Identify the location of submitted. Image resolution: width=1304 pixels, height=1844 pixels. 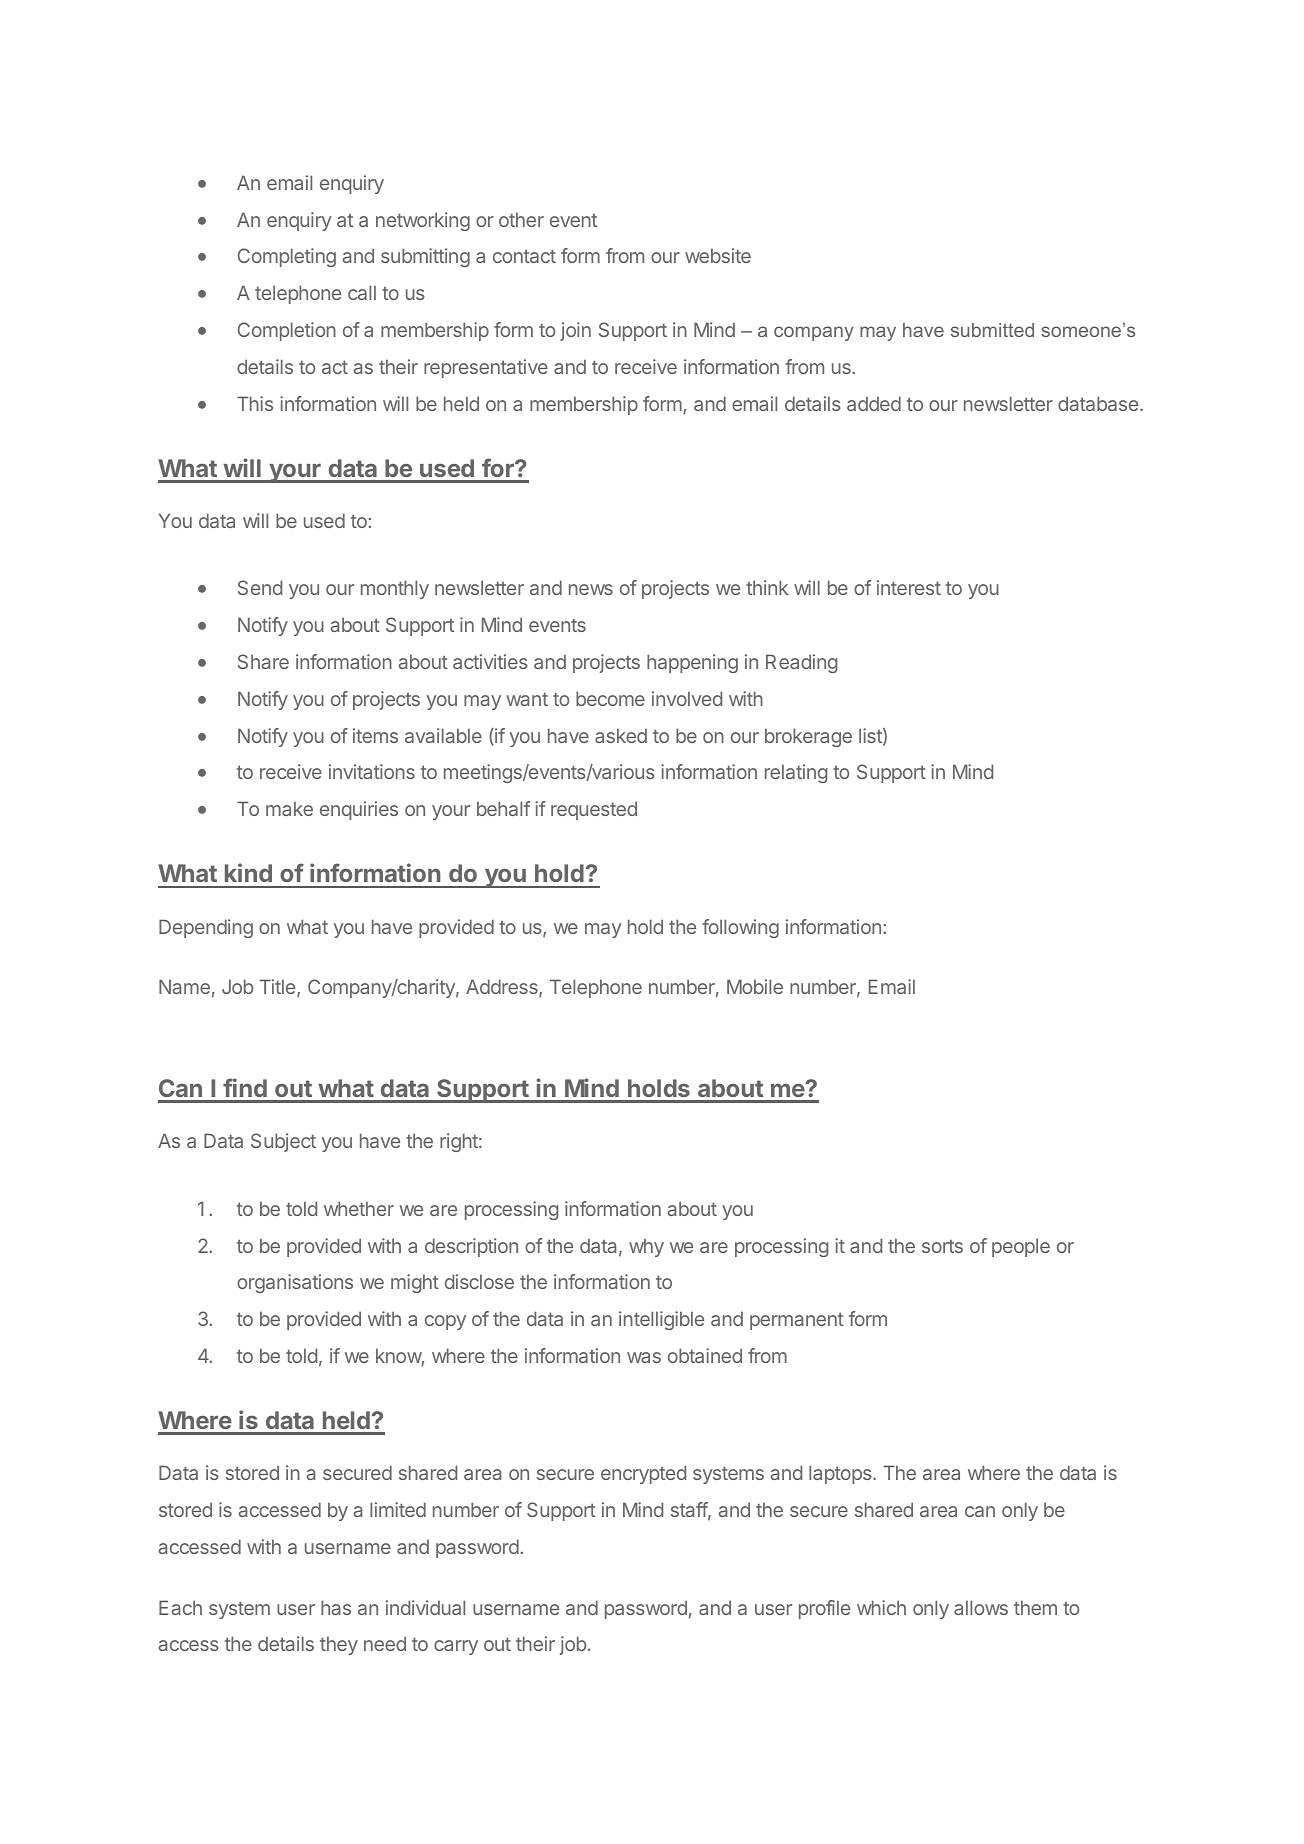
(992, 330).
